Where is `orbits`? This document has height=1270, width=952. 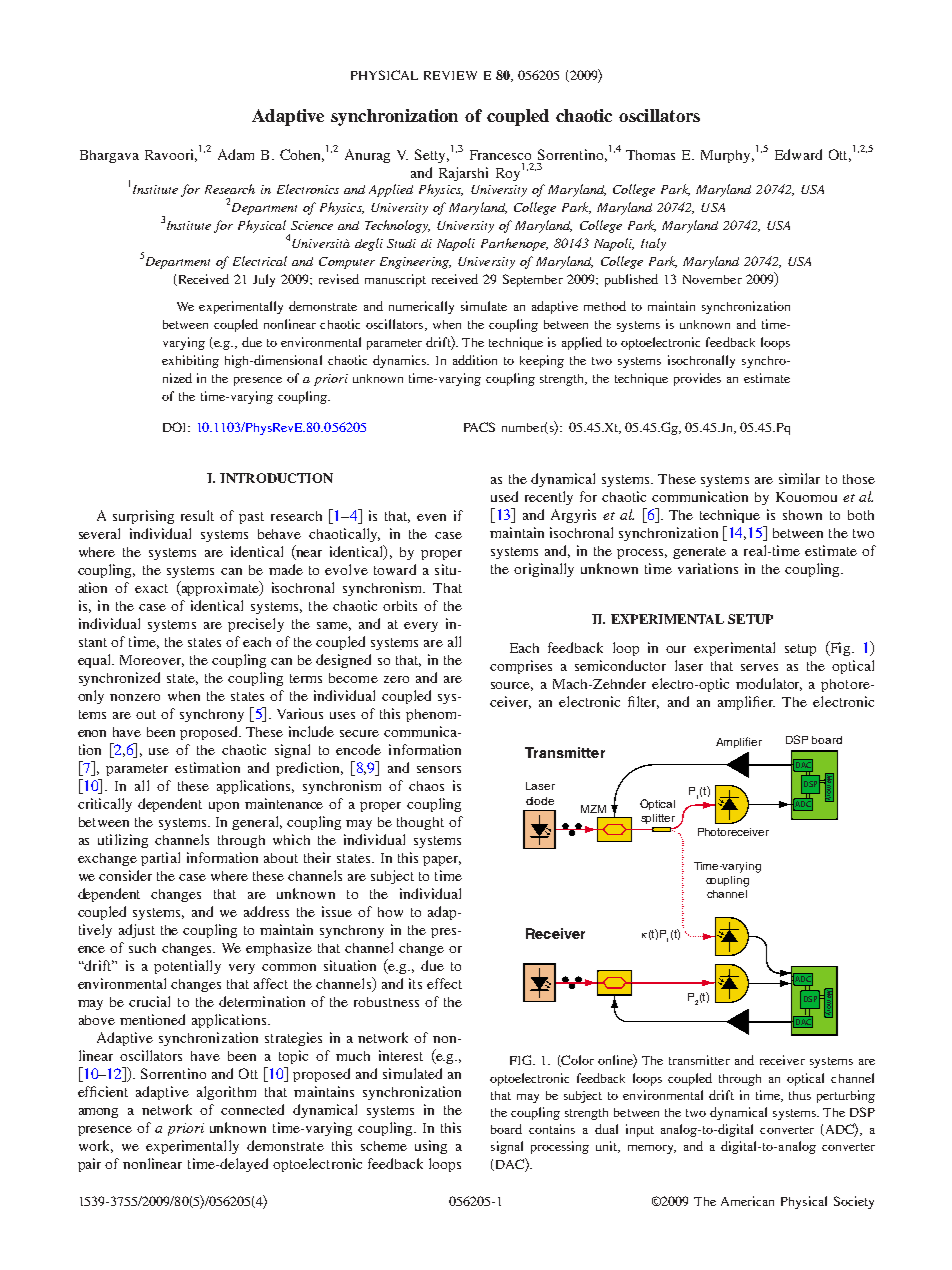
orbits is located at coordinates (400, 605).
